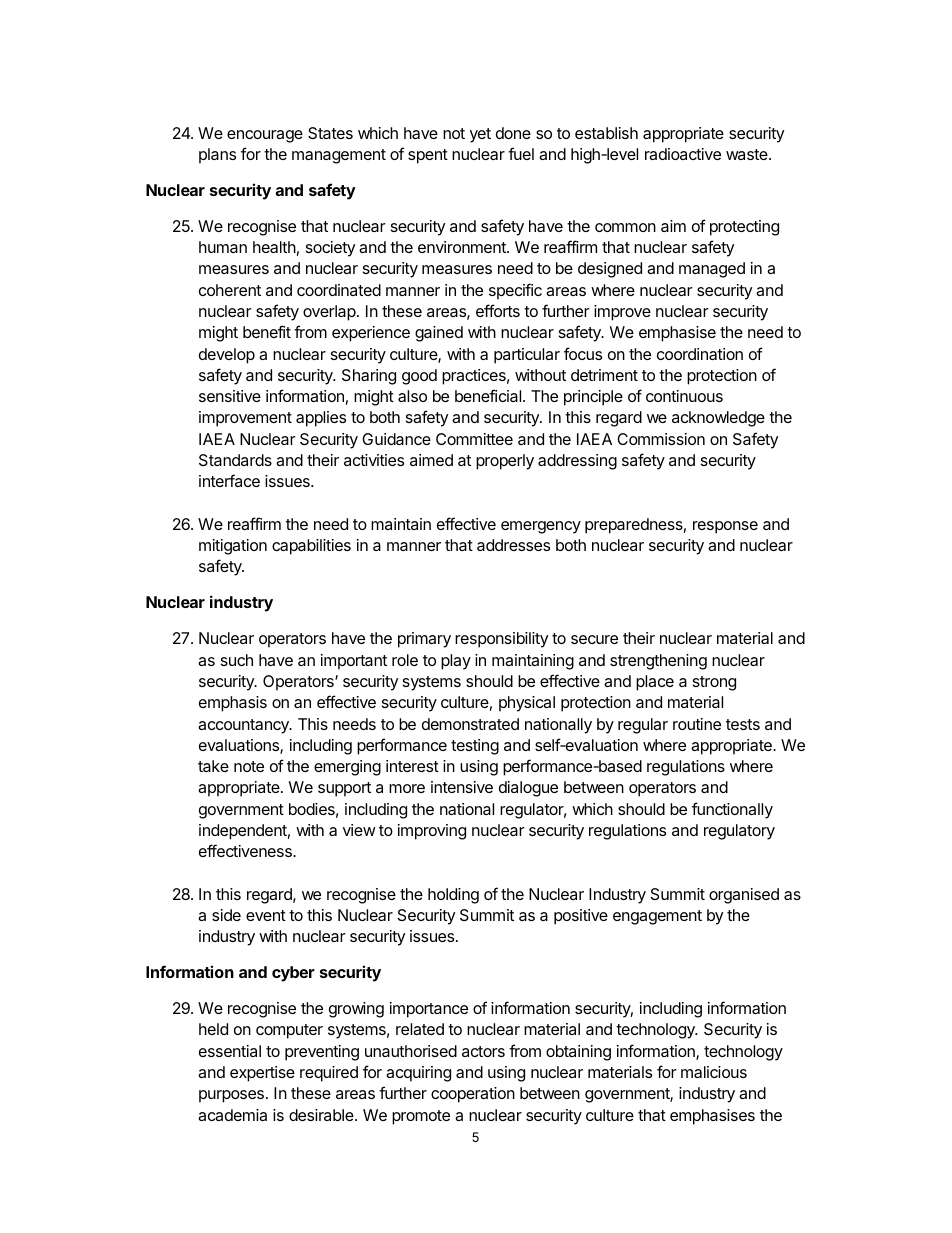 This page has width=952, height=1233. I want to click on yet, so click(480, 135).
